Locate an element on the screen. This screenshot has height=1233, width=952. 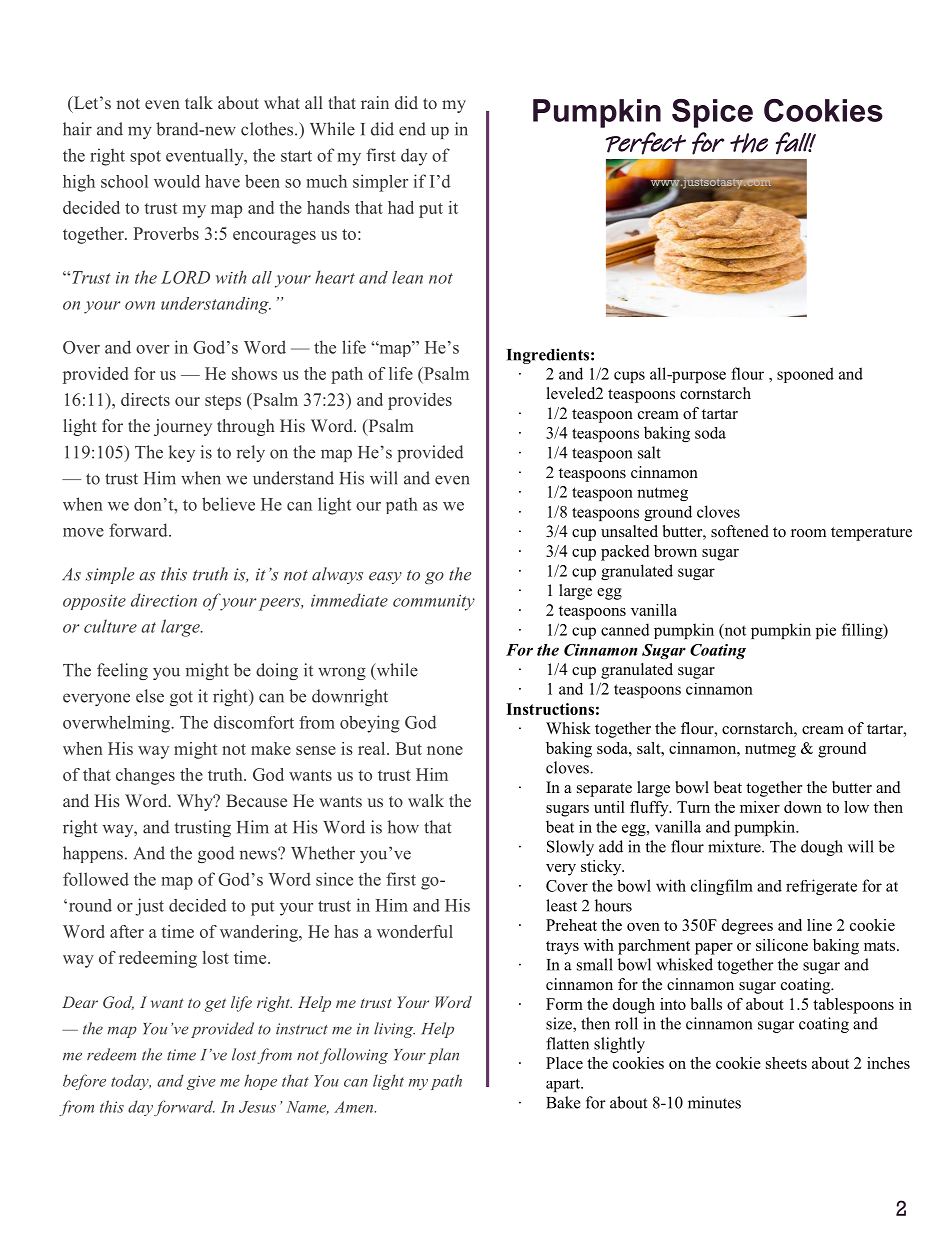
give is located at coordinates (201, 1082).
